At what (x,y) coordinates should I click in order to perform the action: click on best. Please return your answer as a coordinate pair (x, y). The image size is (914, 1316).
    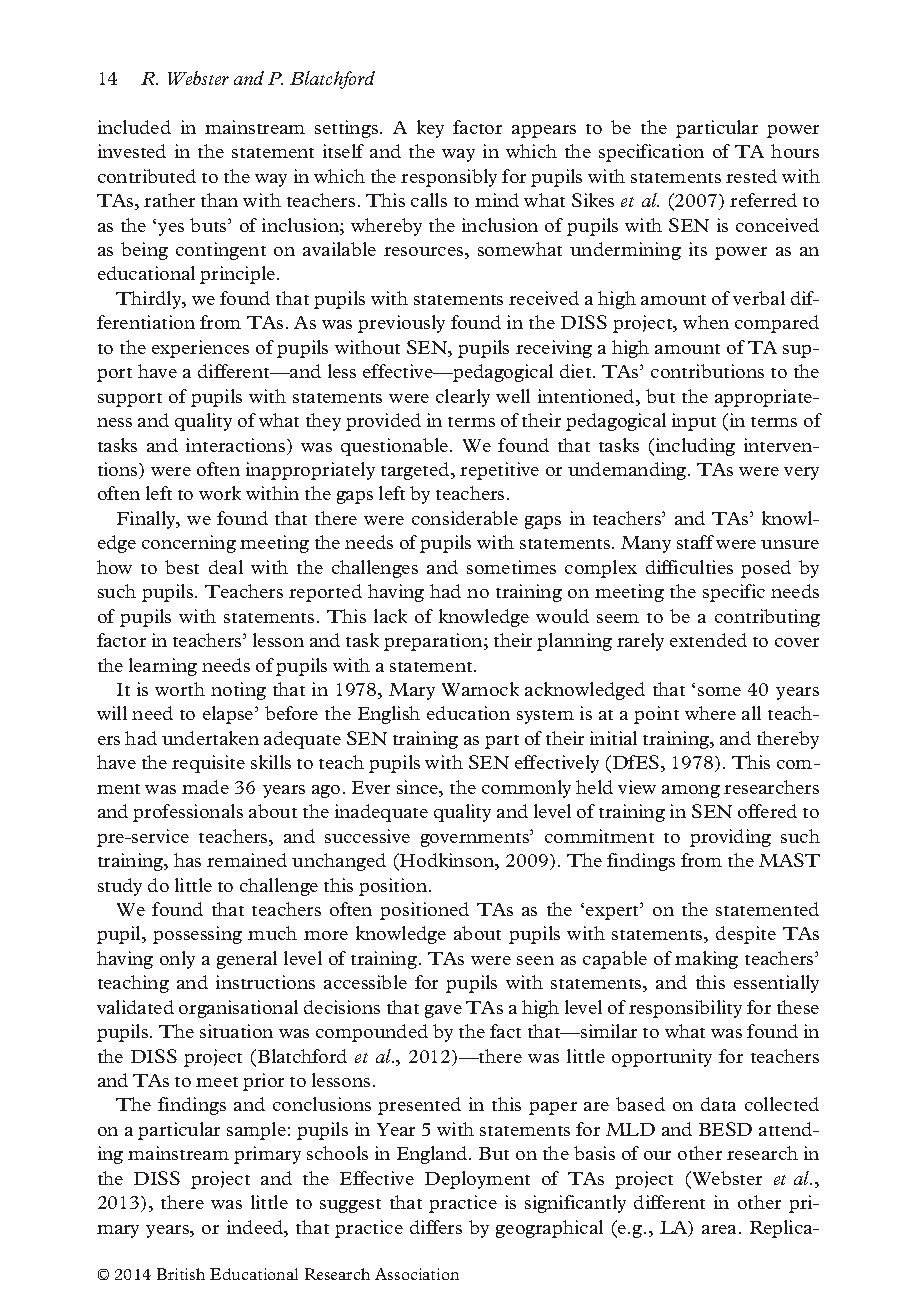
    Looking at the image, I should click on (182, 567).
